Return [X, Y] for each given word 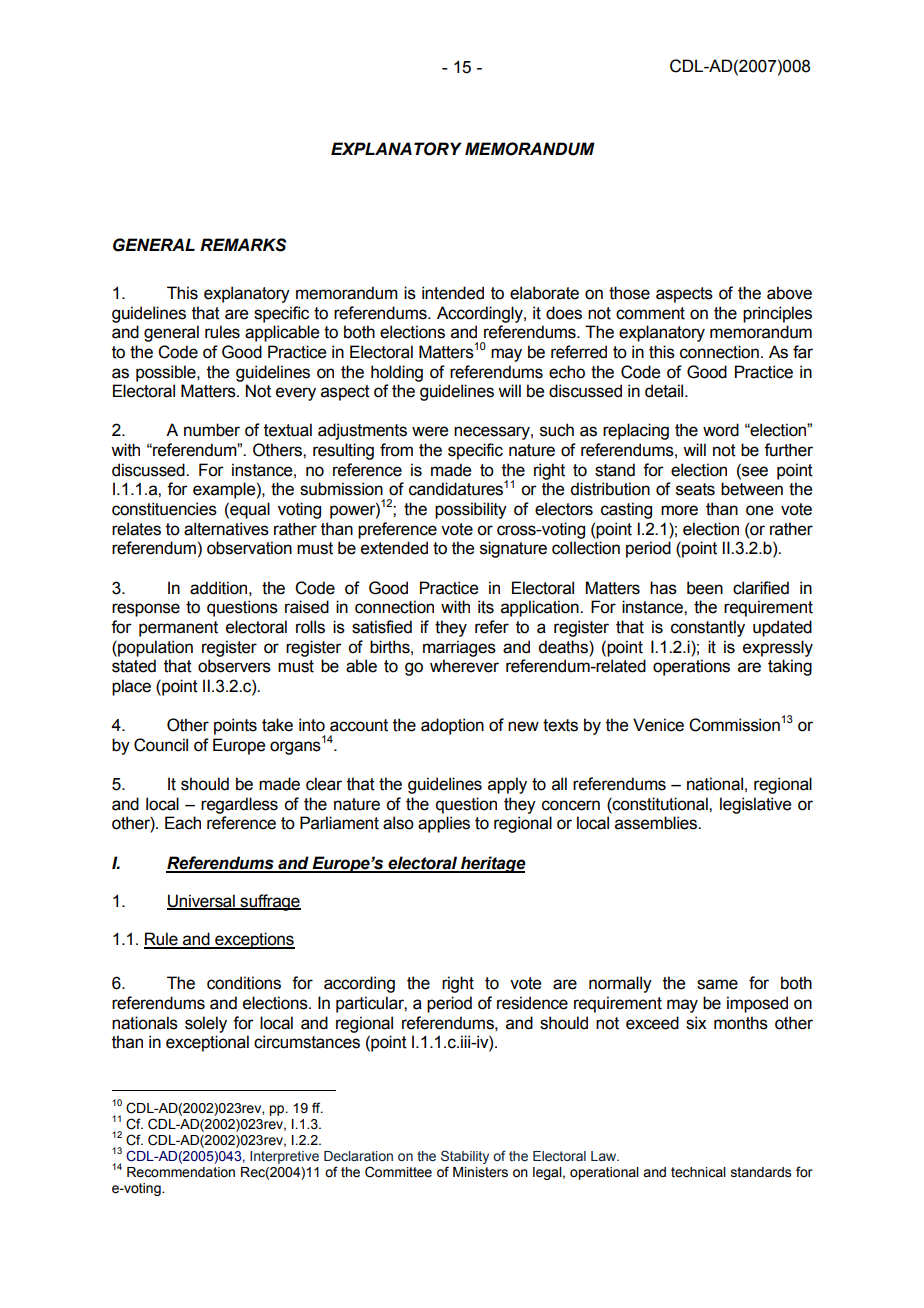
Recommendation [181, 1172]
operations [691, 667]
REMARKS [243, 245]
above [789, 293]
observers [234, 666]
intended [453, 293]
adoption [452, 726]
